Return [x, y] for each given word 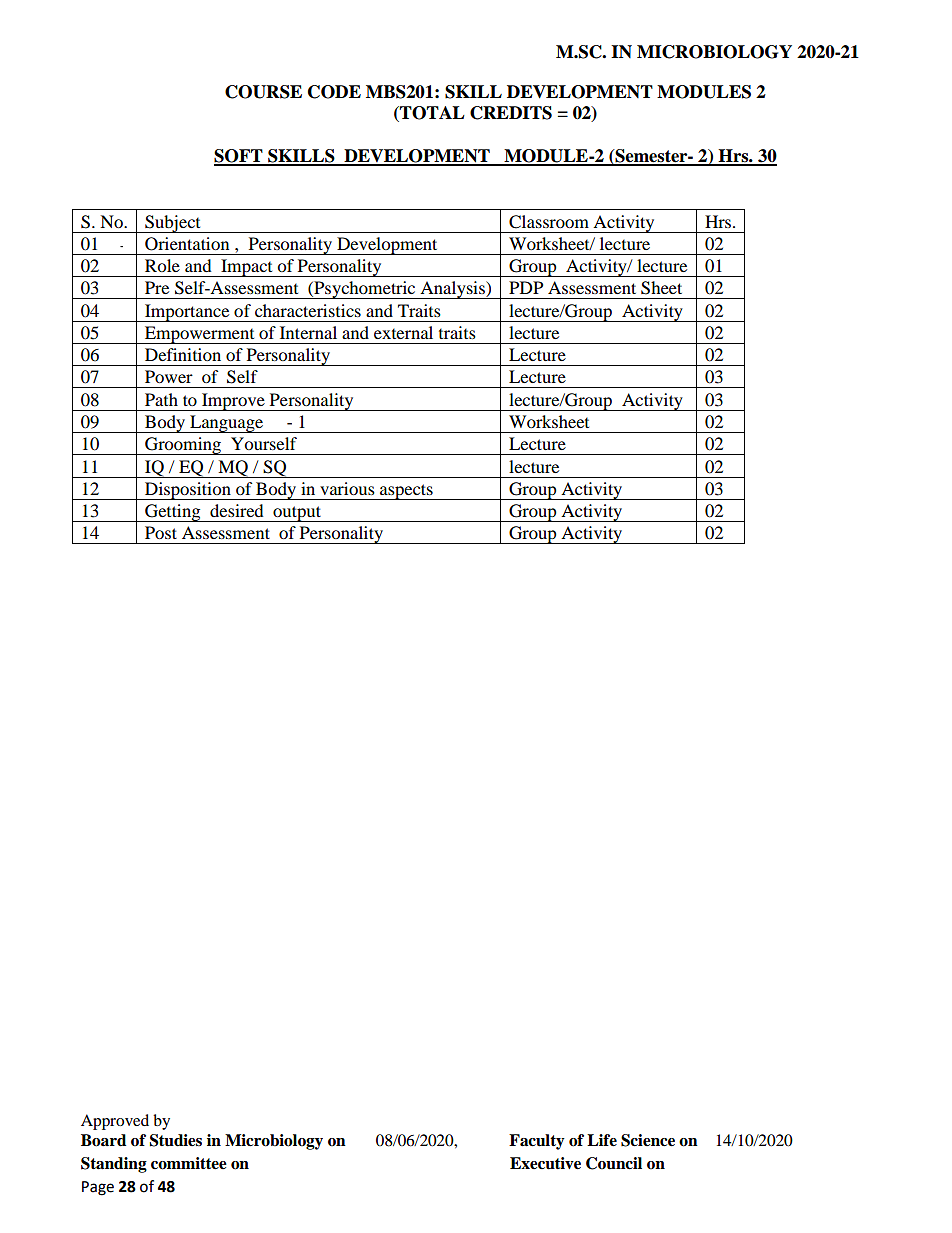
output [297, 514]
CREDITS [511, 113]
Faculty [537, 1142]
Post [161, 532]
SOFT [239, 157]
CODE [334, 92]
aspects [406, 492]
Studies [176, 1140]
